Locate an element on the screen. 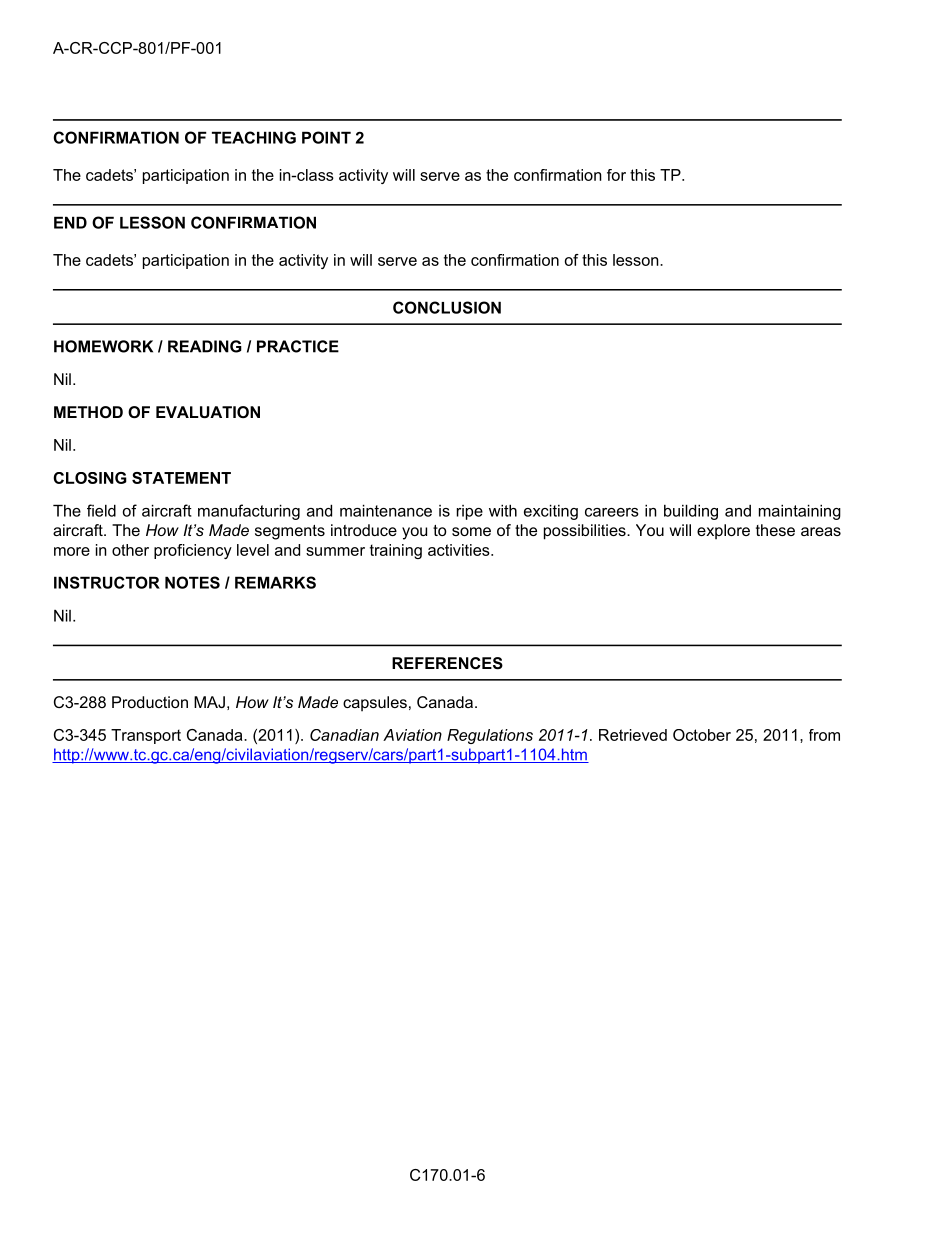 The height and width of the screenshot is (1233, 952). Regulations is located at coordinates (490, 736).
